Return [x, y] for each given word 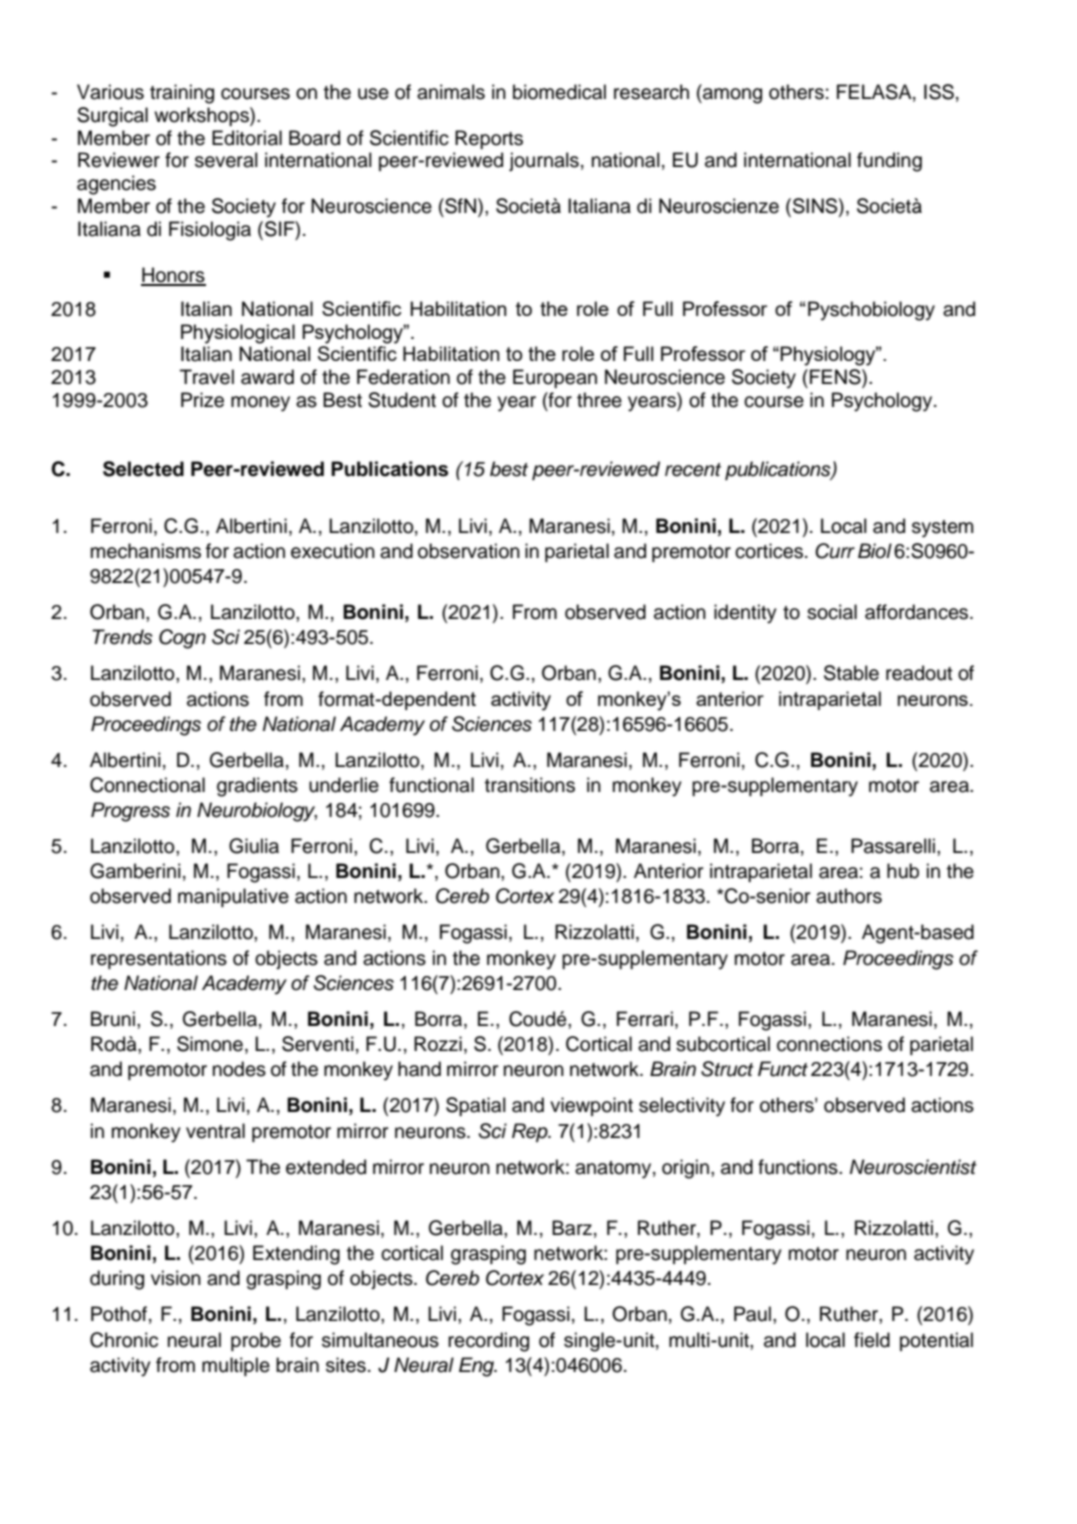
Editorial [247, 138]
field [872, 1340]
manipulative [233, 897]
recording [488, 1342]
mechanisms [146, 551]
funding [889, 162]
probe [256, 1341]
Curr [835, 551]
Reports [489, 139]
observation [469, 551]
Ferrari [645, 1019]
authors [849, 896]
